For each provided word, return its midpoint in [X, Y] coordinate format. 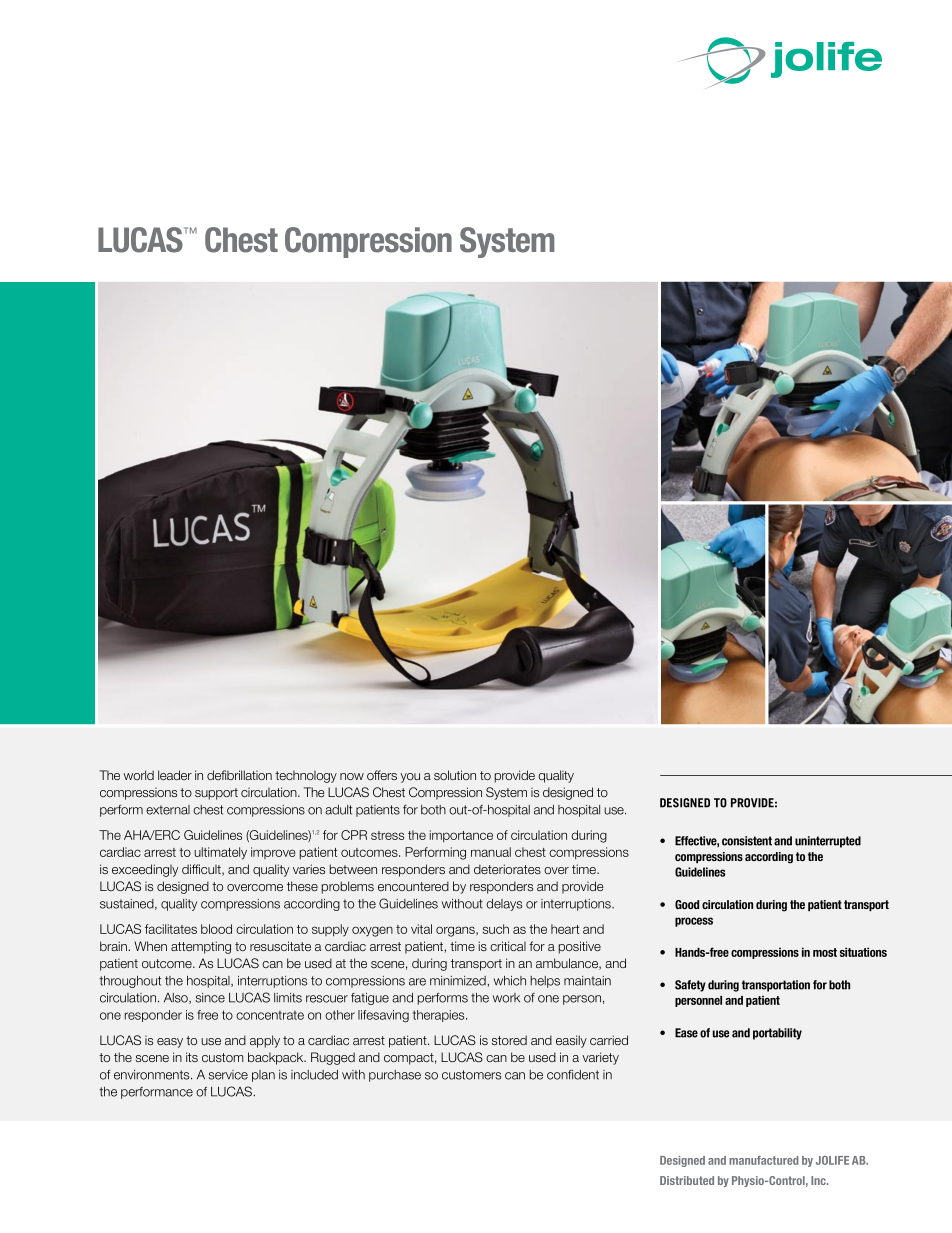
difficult [202, 870]
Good [687, 904]
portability [777, 1034]
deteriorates [507, 869]
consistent [747, 841]
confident [573, 1075]
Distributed [687, 1180]
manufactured [764, 1160]
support [216, 794]
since [210, 998]
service [228, 1075]
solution [455, 775]
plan [263, 1076]
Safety [690, 986]
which [510, 981]
